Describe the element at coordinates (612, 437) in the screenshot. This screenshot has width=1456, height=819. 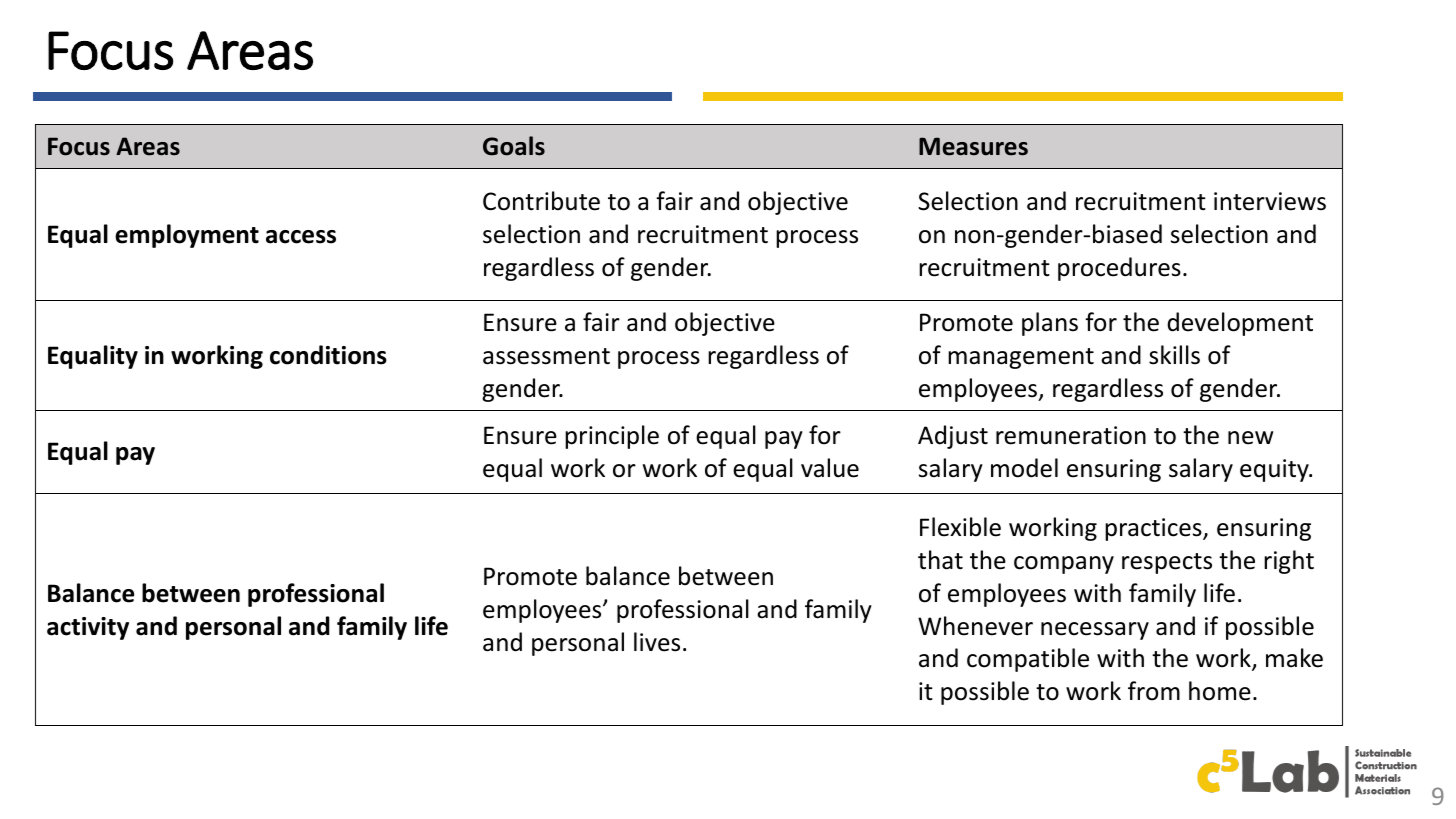
I see `principle` at that location.
